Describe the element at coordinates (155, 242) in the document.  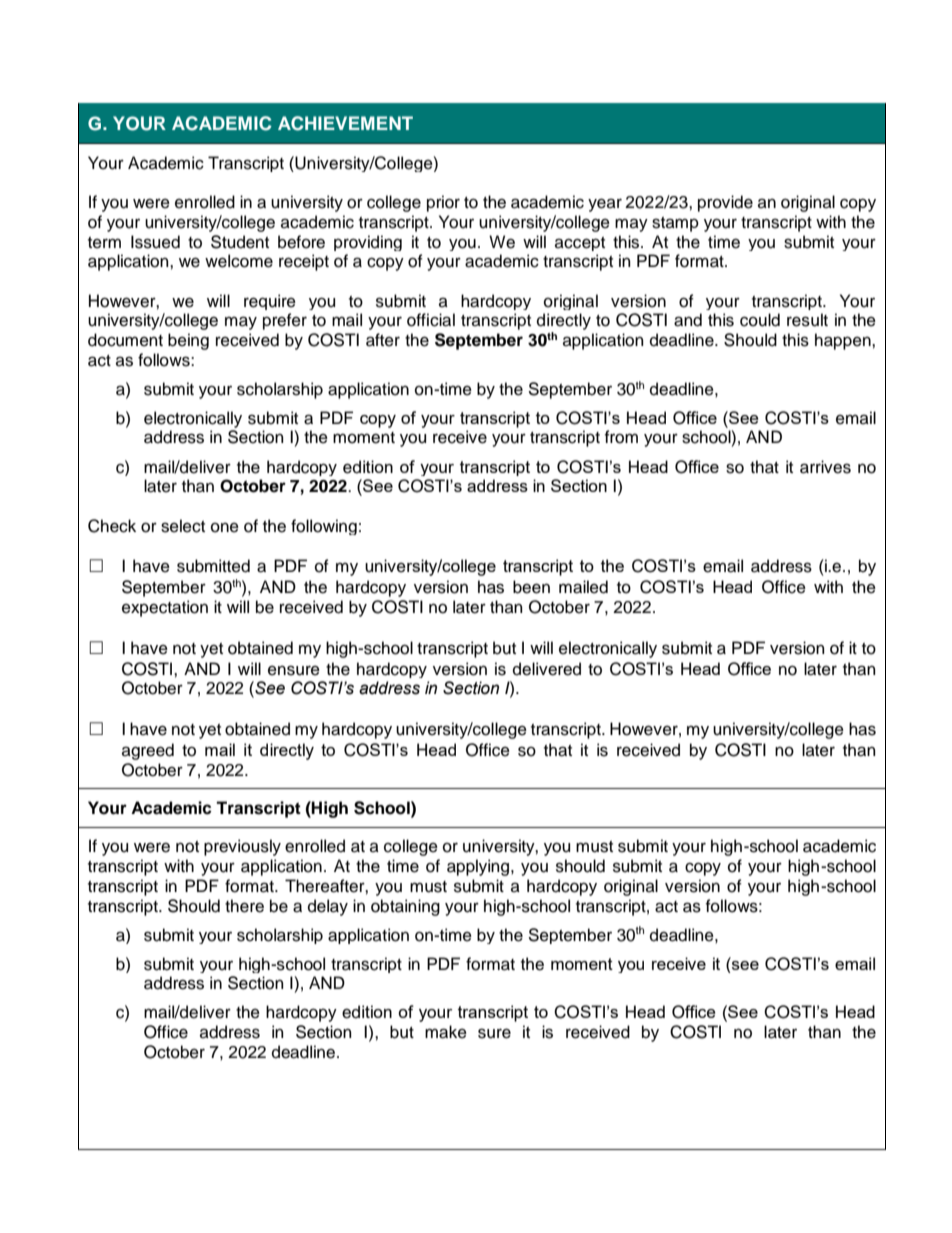
I see `Issued` at that location.
